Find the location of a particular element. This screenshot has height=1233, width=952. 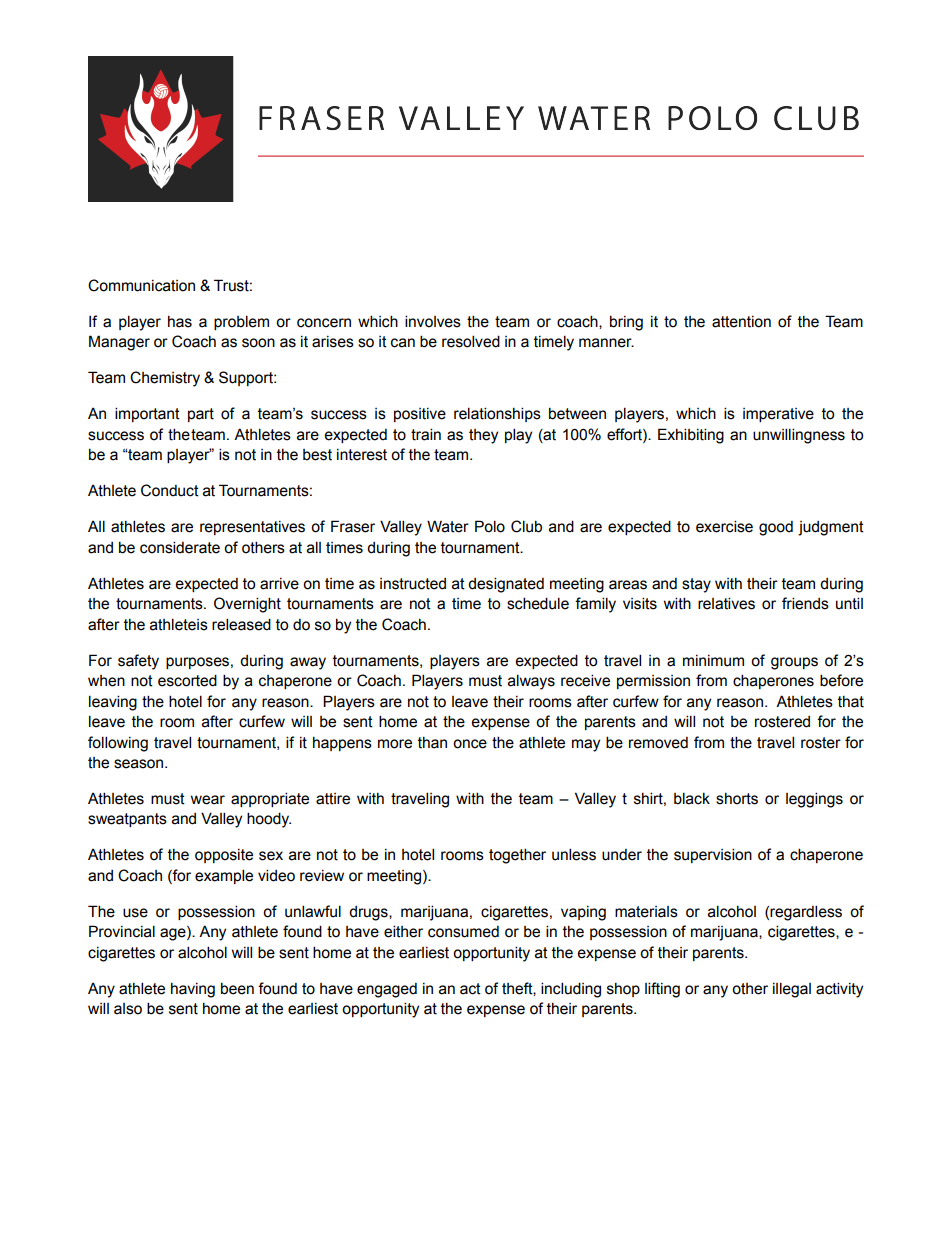

Conduct is located at coordinates (170, 490).
